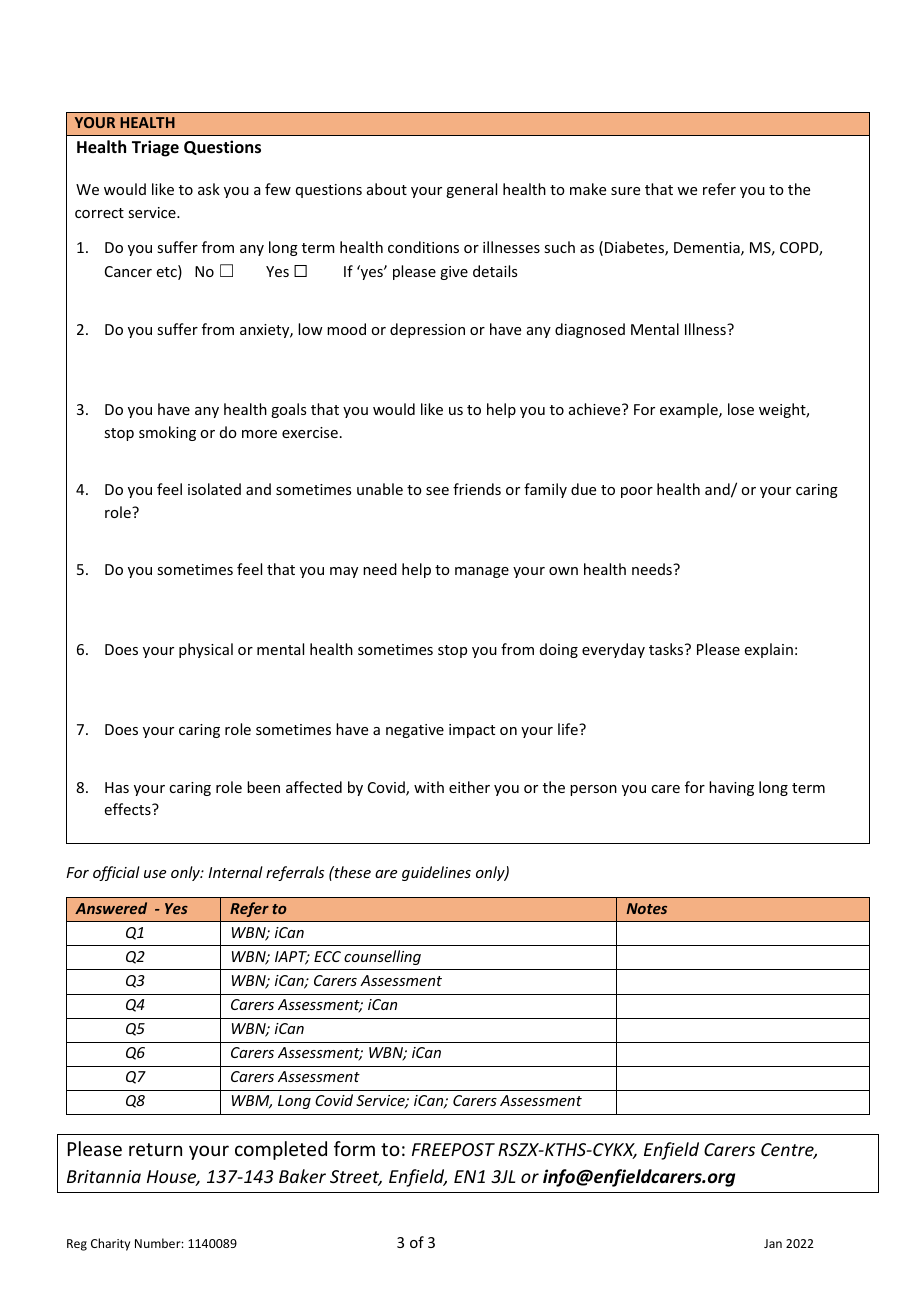  Describe the element at coordinates (437, 491) in the screenshot. I see `see` at that location.
